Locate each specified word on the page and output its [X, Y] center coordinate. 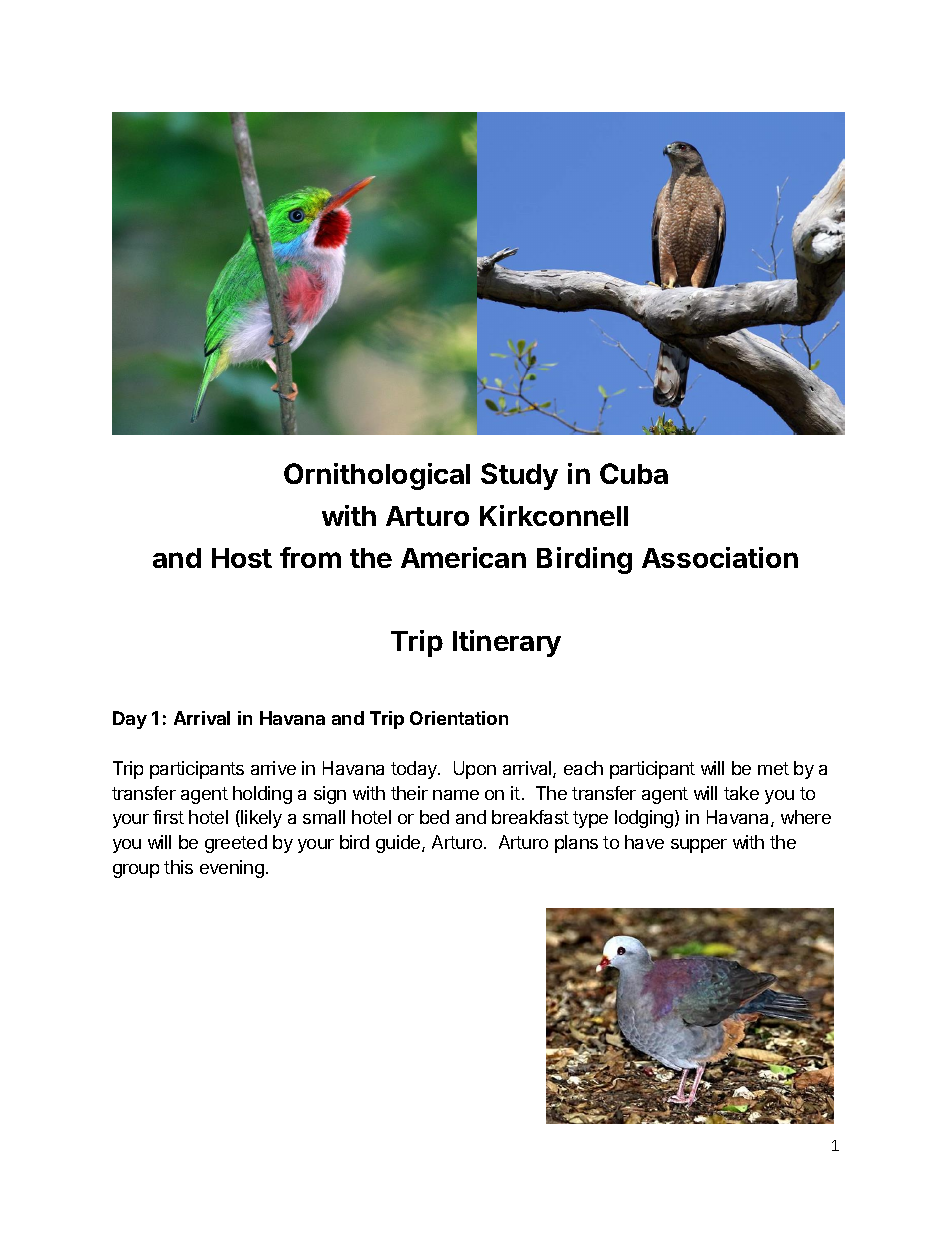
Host [242, 558]
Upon [475, 770]
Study [519, 476]
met [773, 768]
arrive [273, 768]
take [741, 793]
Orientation [459, 718]
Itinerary [507, 643]
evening [232, 869]
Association [720, 557]
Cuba [634, 473]
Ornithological [377, 476]
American [463, 557]
